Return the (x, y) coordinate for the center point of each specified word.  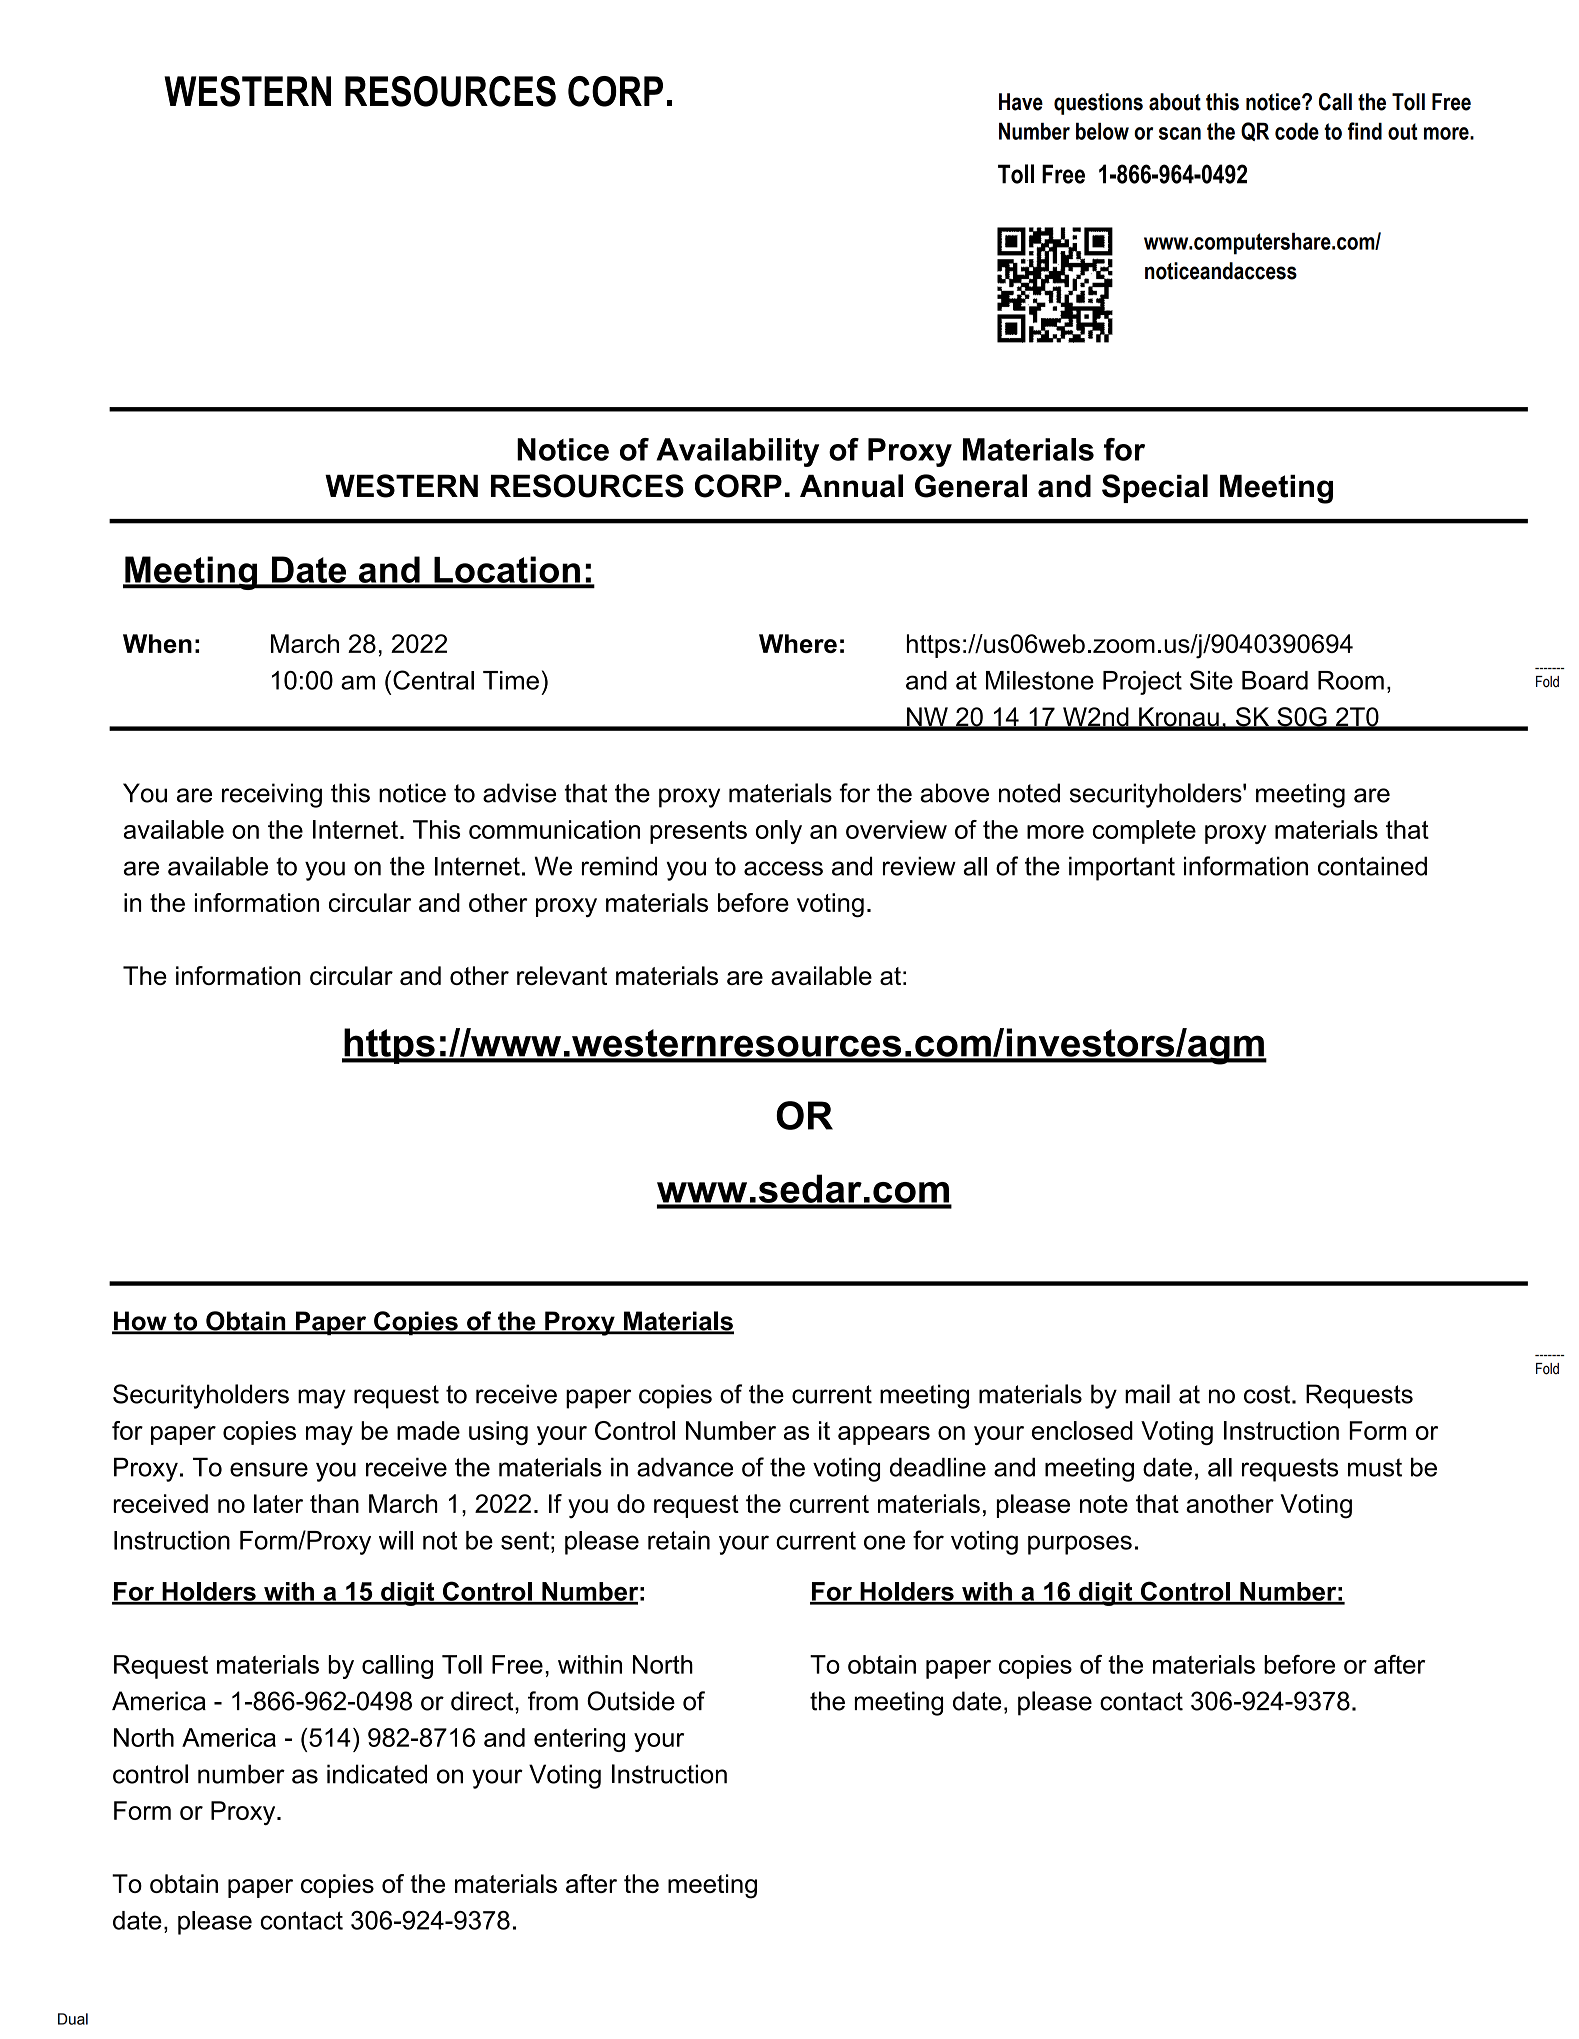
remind (619, 866)
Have (1021, 102)
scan (1180, 133)
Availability (737, 452)
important (1122, 868)
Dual (73, 2019)
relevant (562, 975)
